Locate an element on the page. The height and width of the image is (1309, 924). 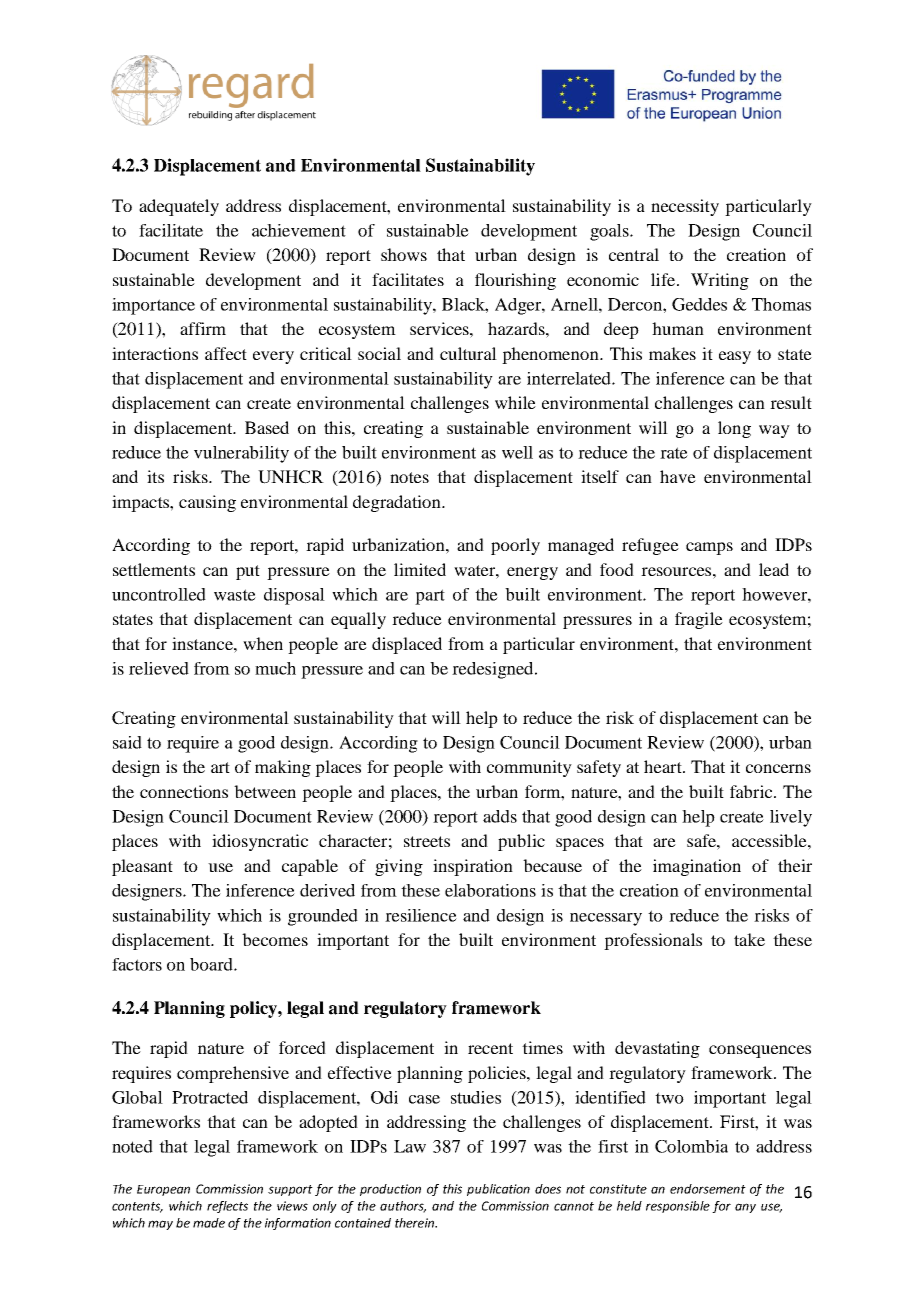
camps is located at coordinates (709, 548).
